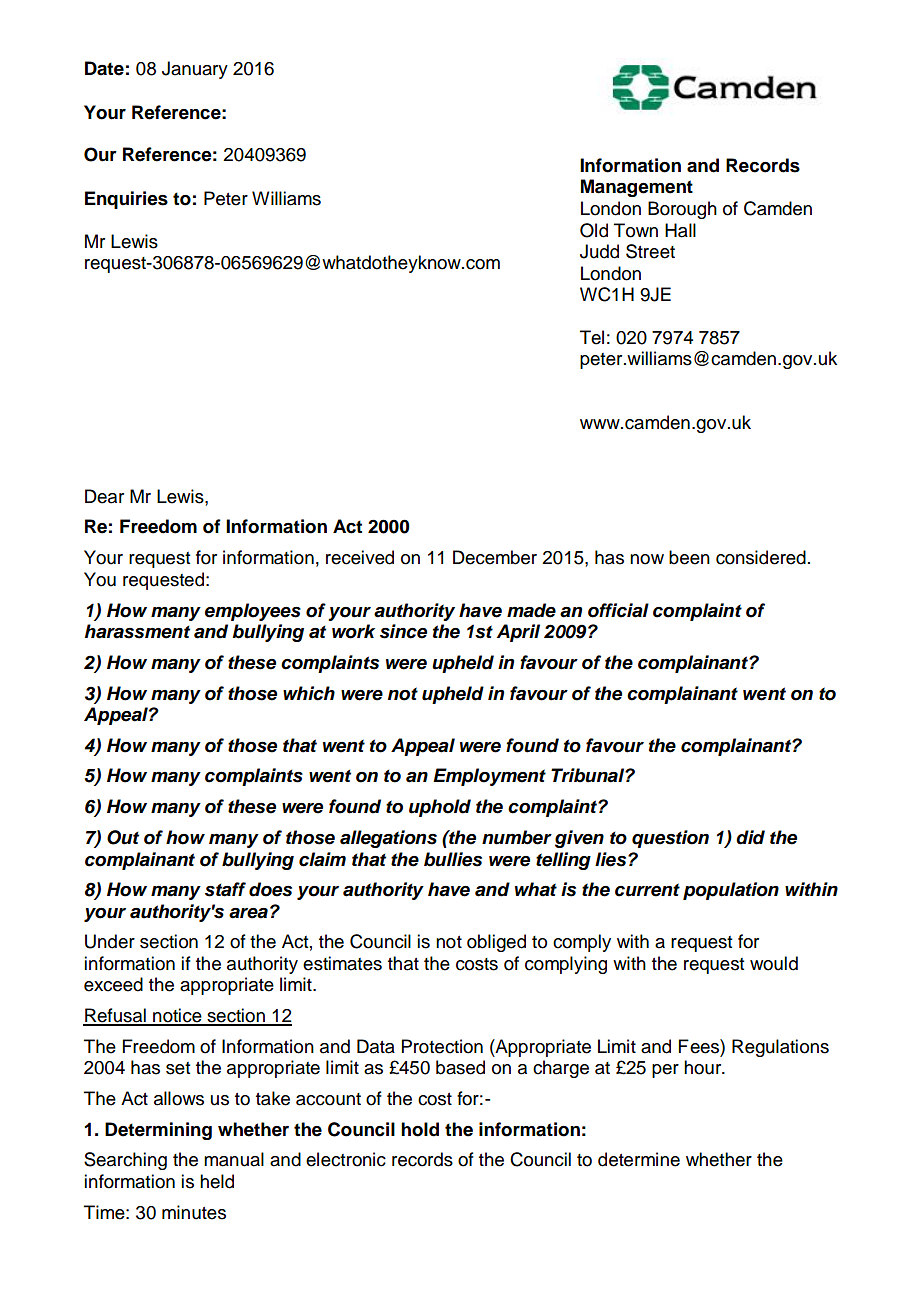  Describe the element at coordinates (194, 1212) in the screenshot. I see `minutes` at that location.
